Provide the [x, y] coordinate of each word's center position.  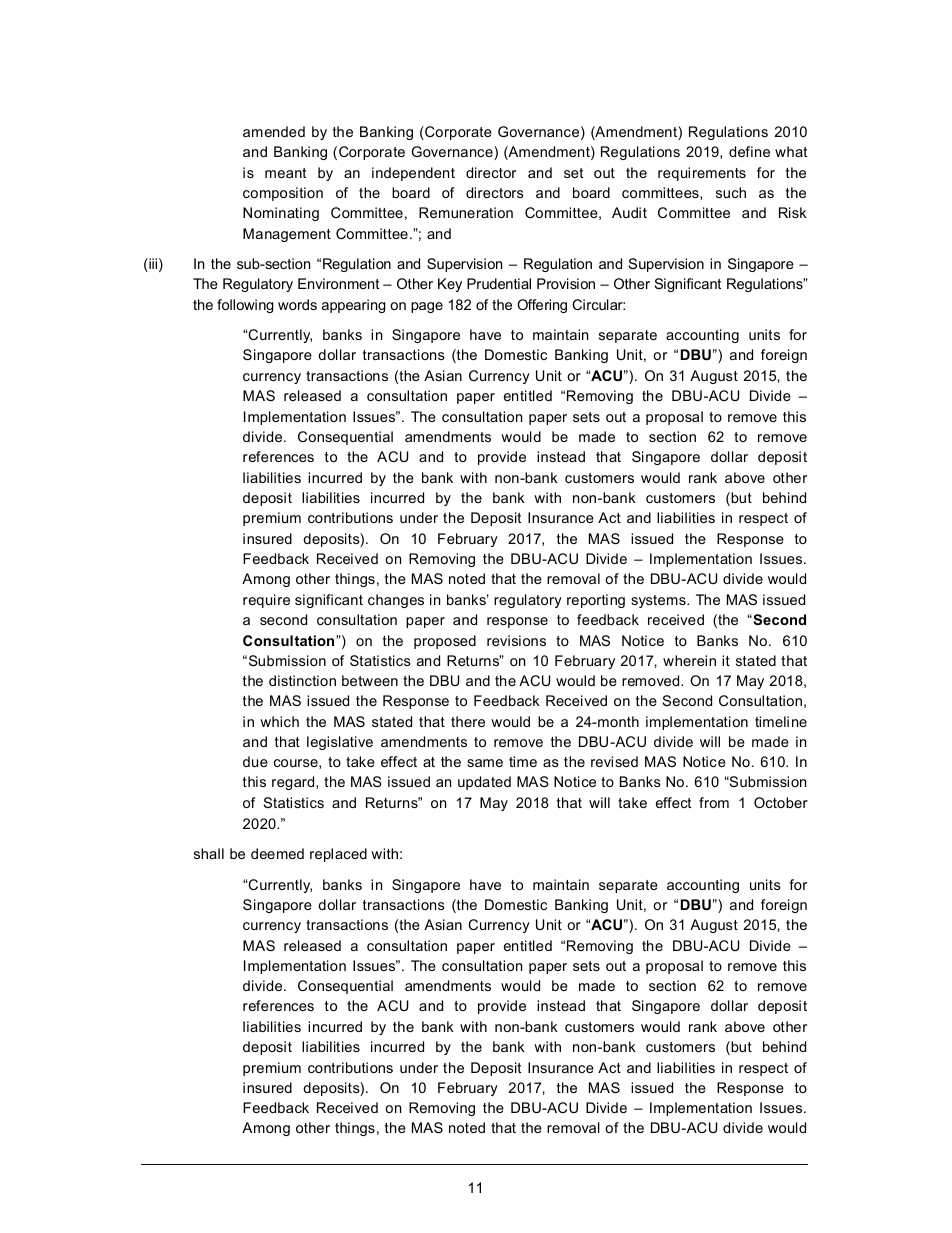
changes [396, 601]
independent [413, 174]
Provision [566, 283]
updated [484, 783]
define [749, 151]
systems [659, 601]
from [714, 802]
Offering [542, 306]
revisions [516, 640]
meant [285, 173]
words [297, 304]
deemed [277, 853]
